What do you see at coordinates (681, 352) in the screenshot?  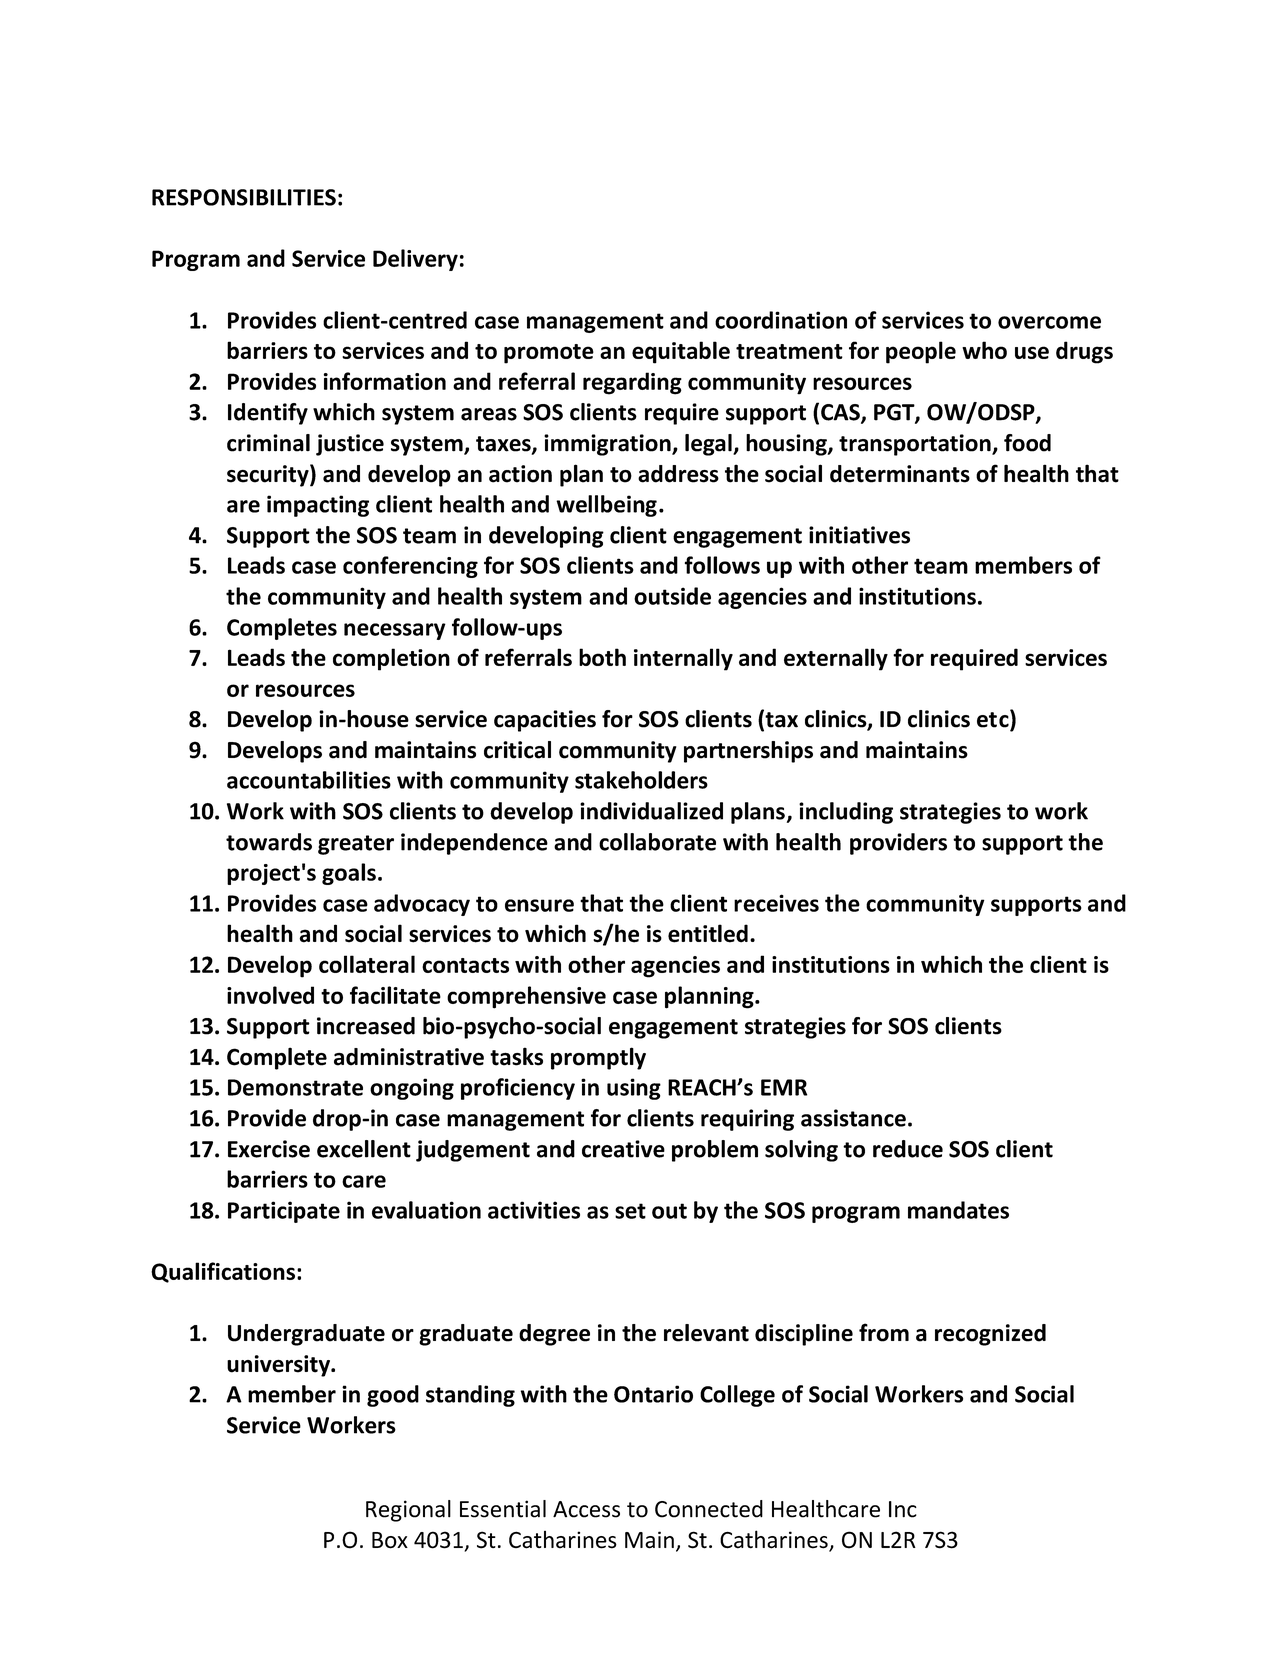 I see `equitable` at bounding box center [681, 352].
